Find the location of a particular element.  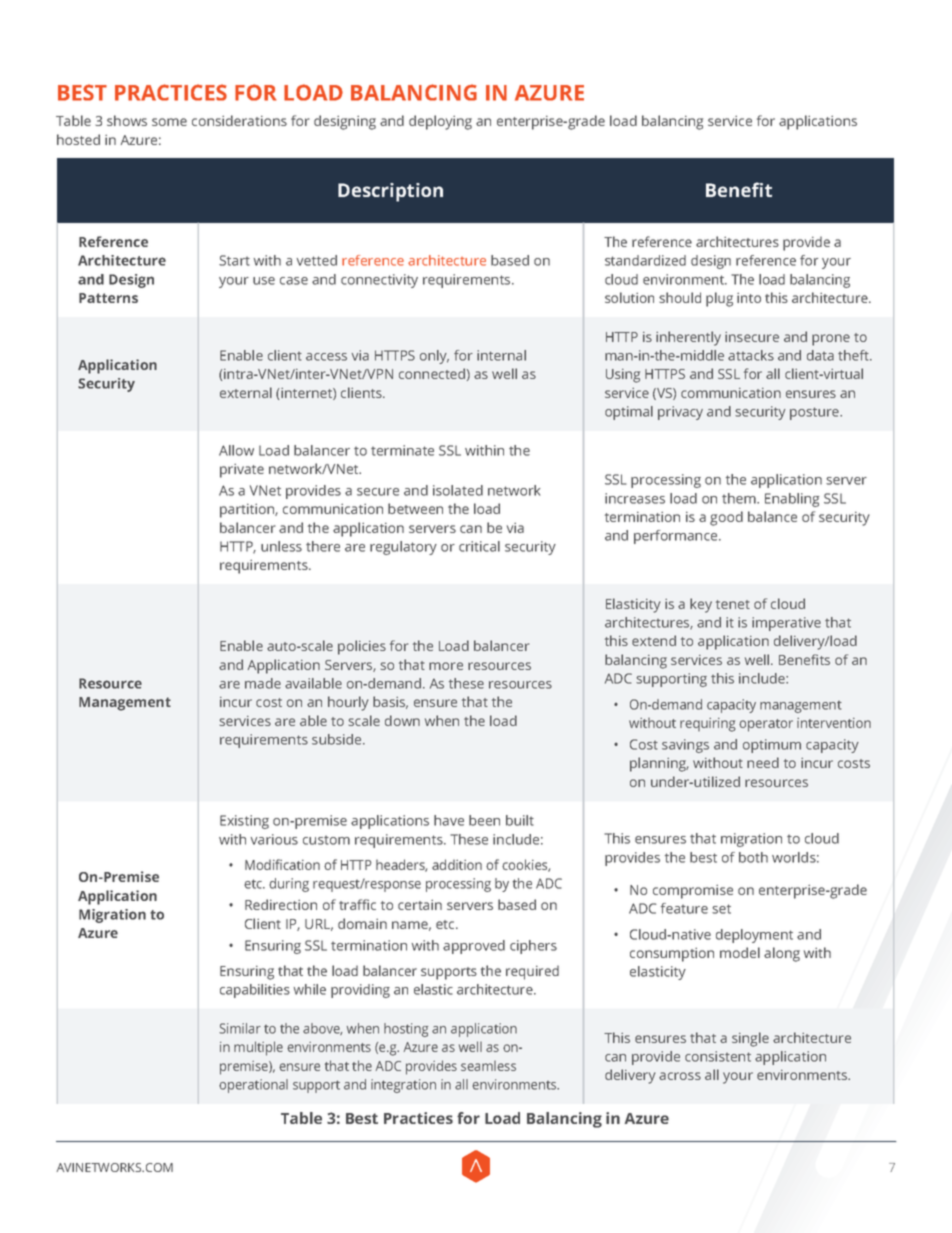

Similar is located at coordinates (240, 1028).
